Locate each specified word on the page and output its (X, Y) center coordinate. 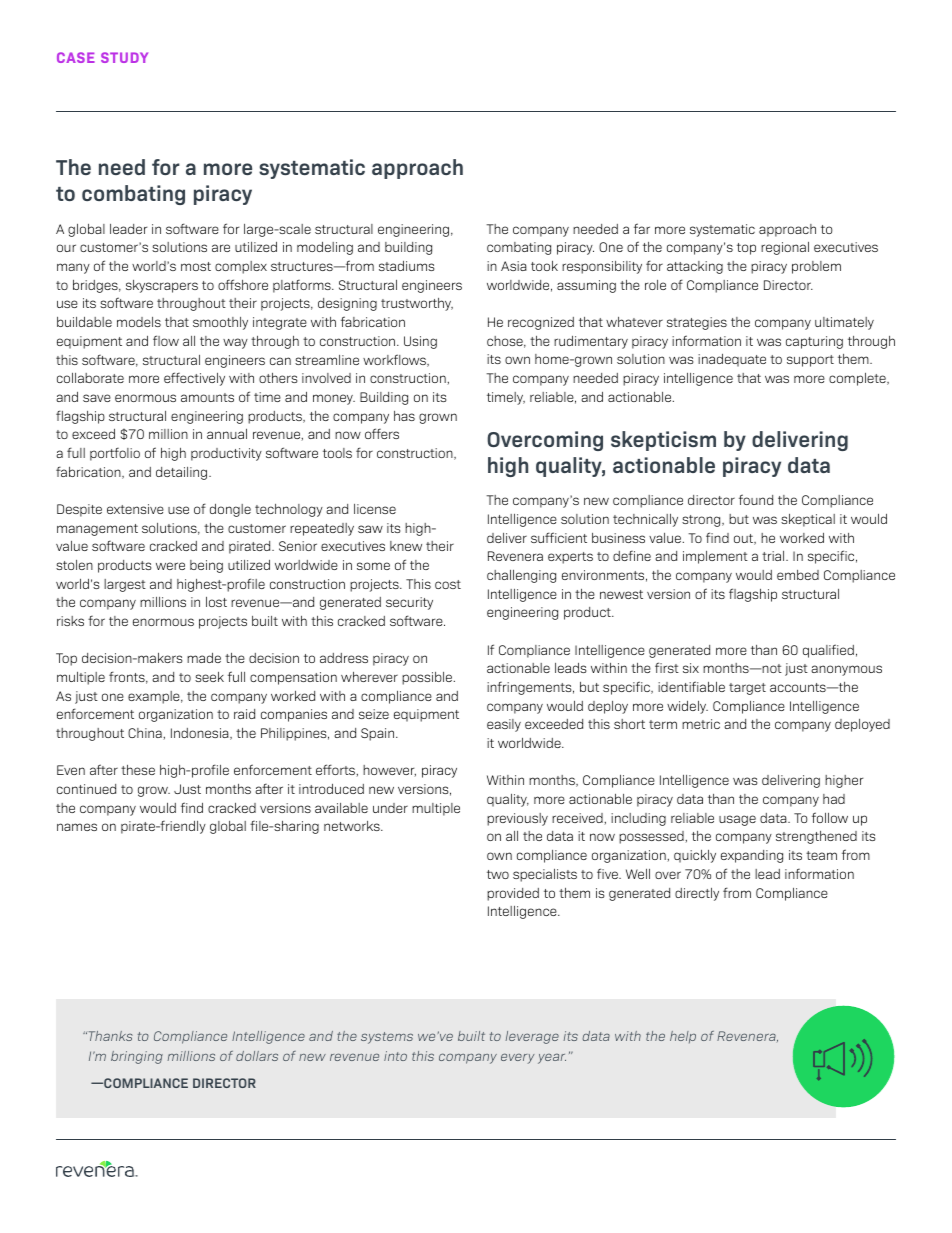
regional (785, 248)
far (642, 228)
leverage (532, 1037)
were (170, 566)
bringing (137, 1057)
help (683, 1037)
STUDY (124, 57)
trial (774, 556)
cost (448, 584)
